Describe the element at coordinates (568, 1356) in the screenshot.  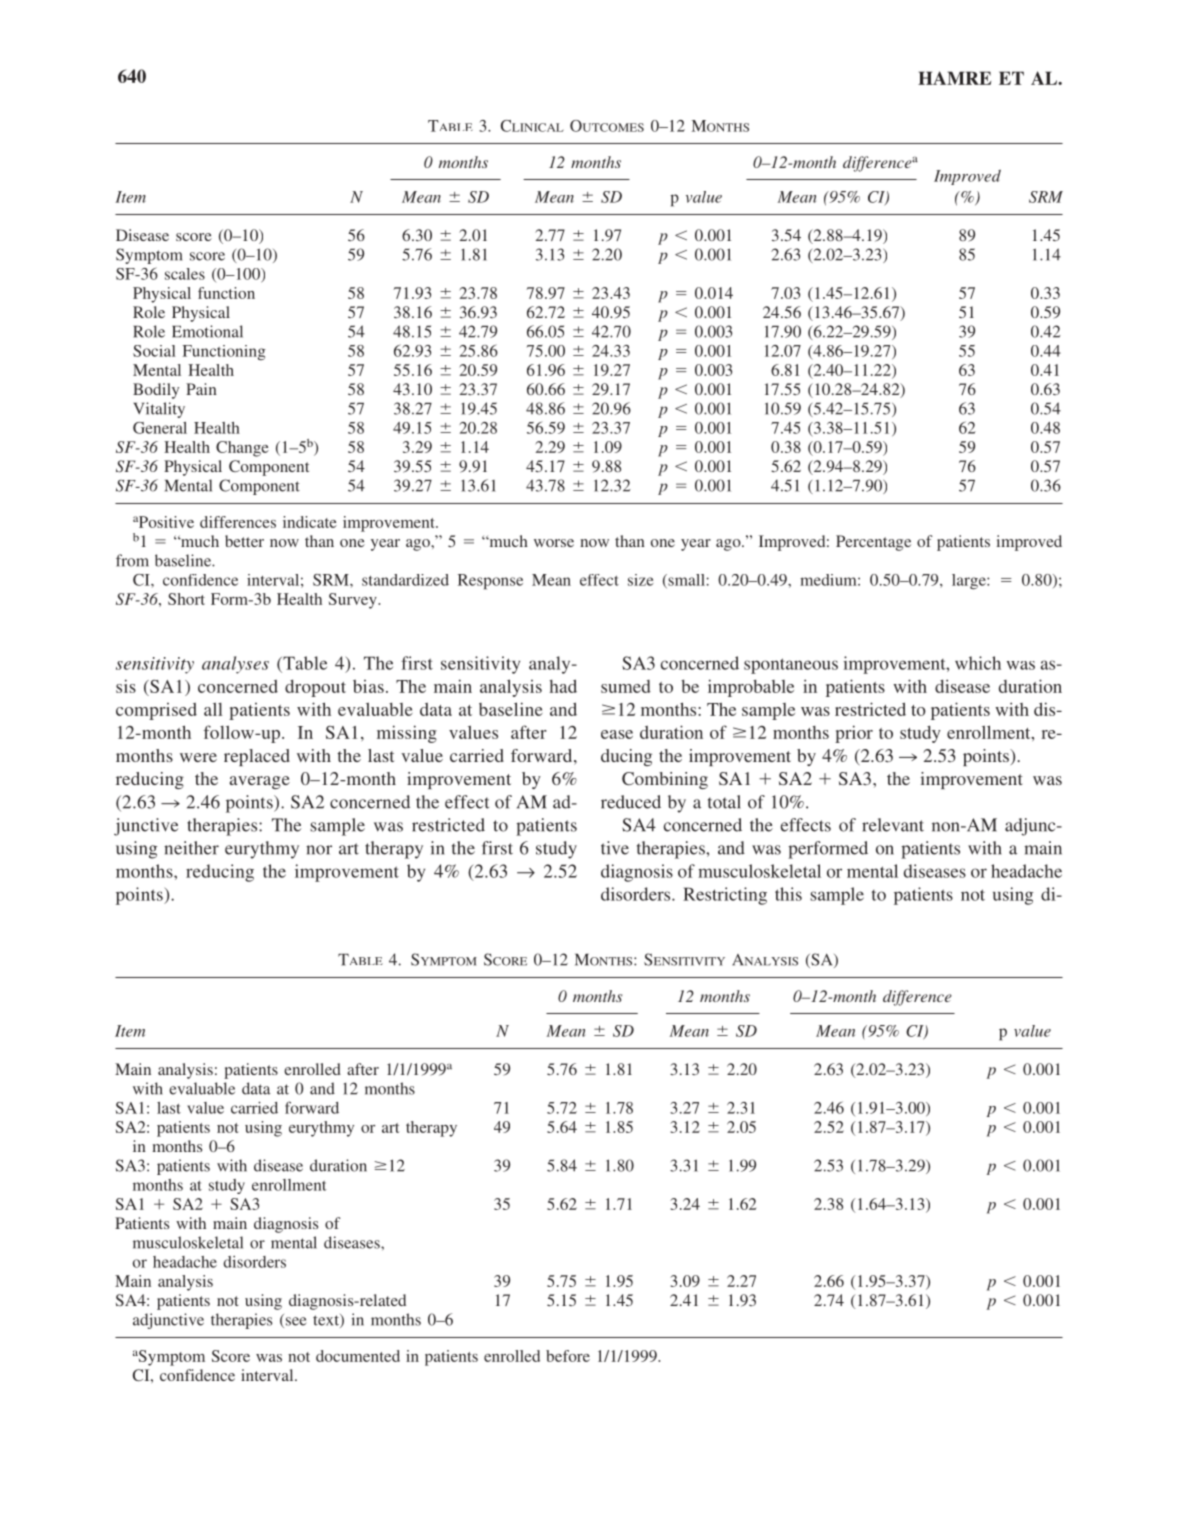
I see `before` at that location.
